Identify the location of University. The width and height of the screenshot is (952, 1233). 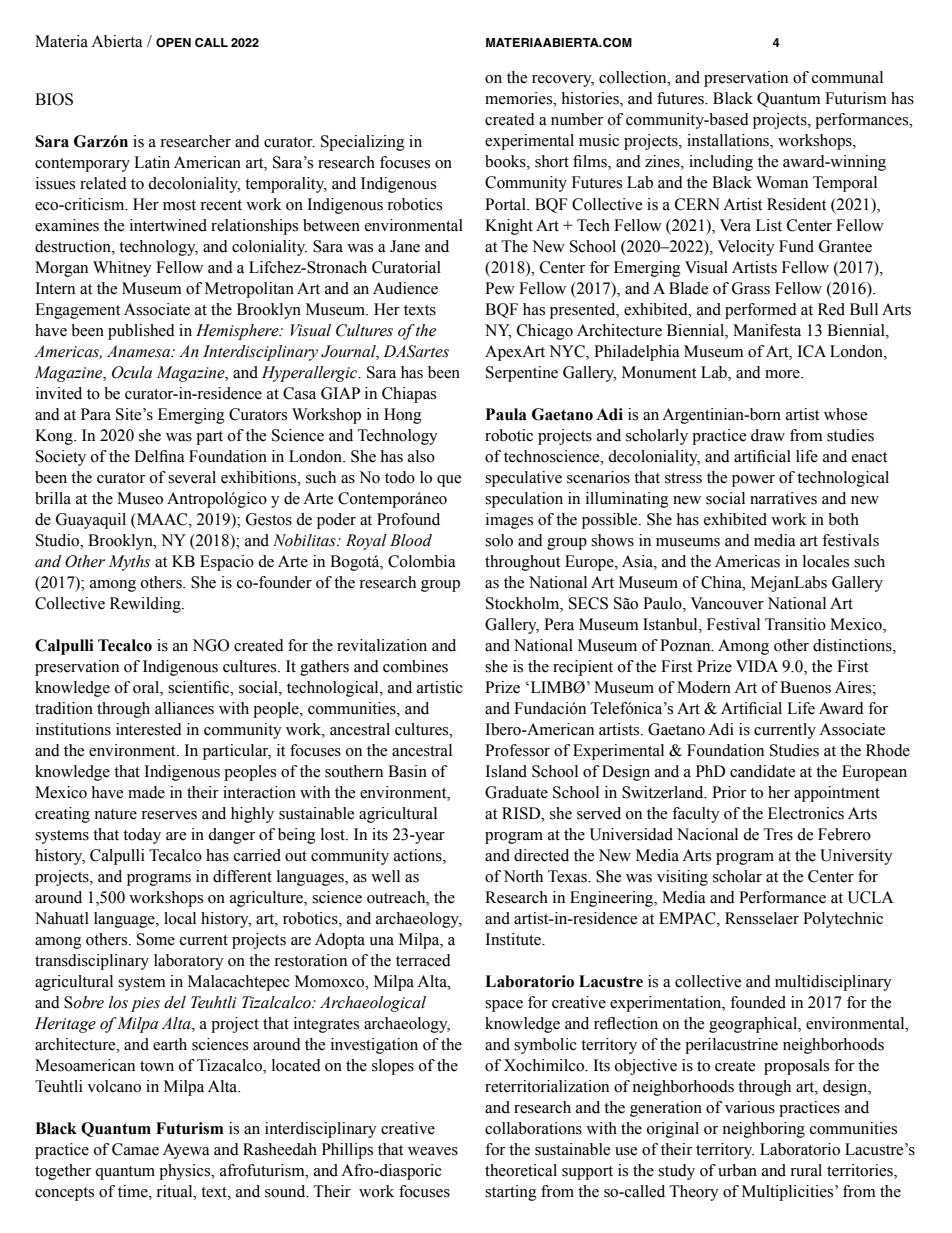
(856, 857).
